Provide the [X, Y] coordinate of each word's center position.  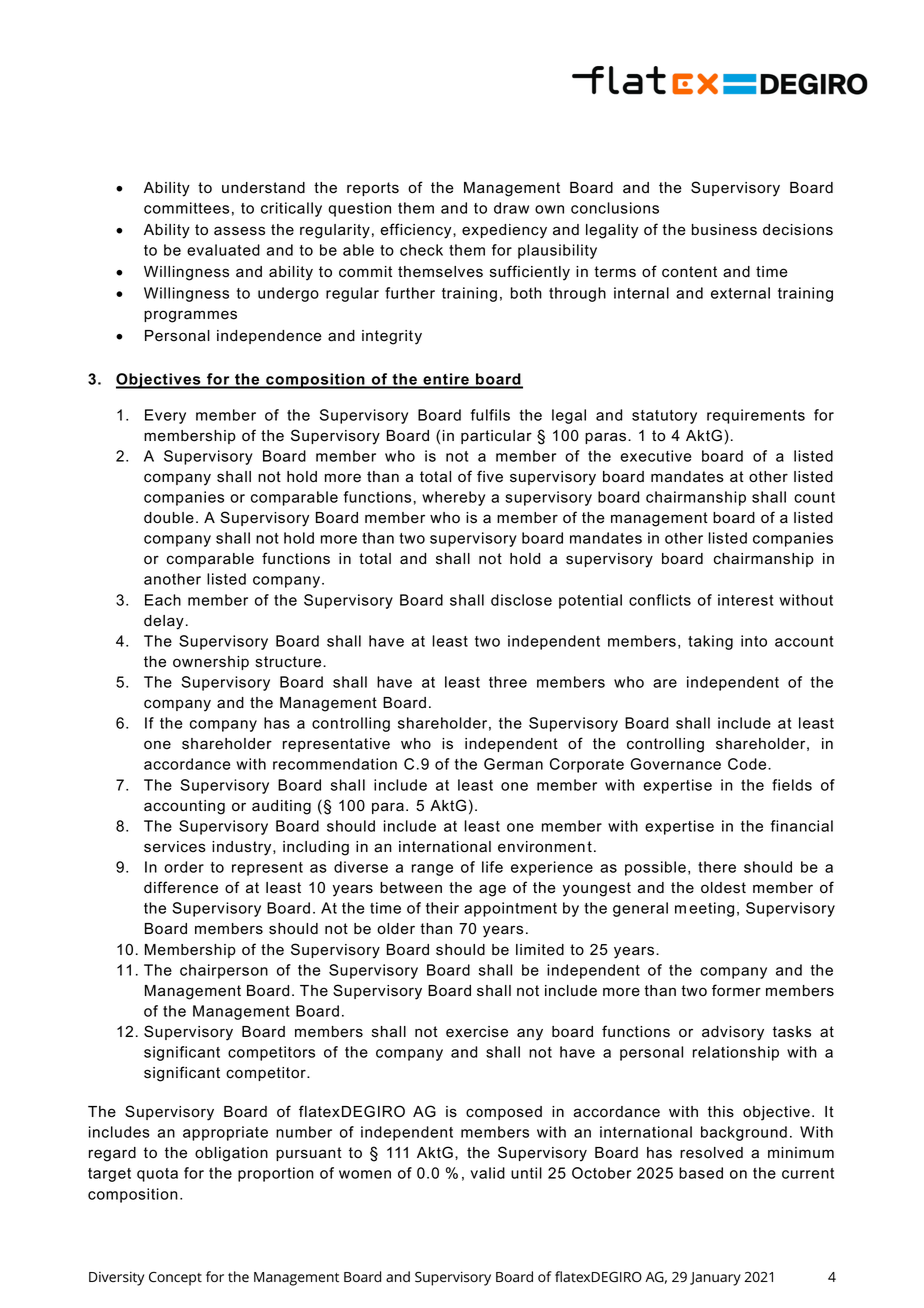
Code [748, 764]
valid [488, 1173]
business [724, 230]
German [513, 764]
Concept [175, 1279]
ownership [211, 663]
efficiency [417, 231]
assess [239, 231]
